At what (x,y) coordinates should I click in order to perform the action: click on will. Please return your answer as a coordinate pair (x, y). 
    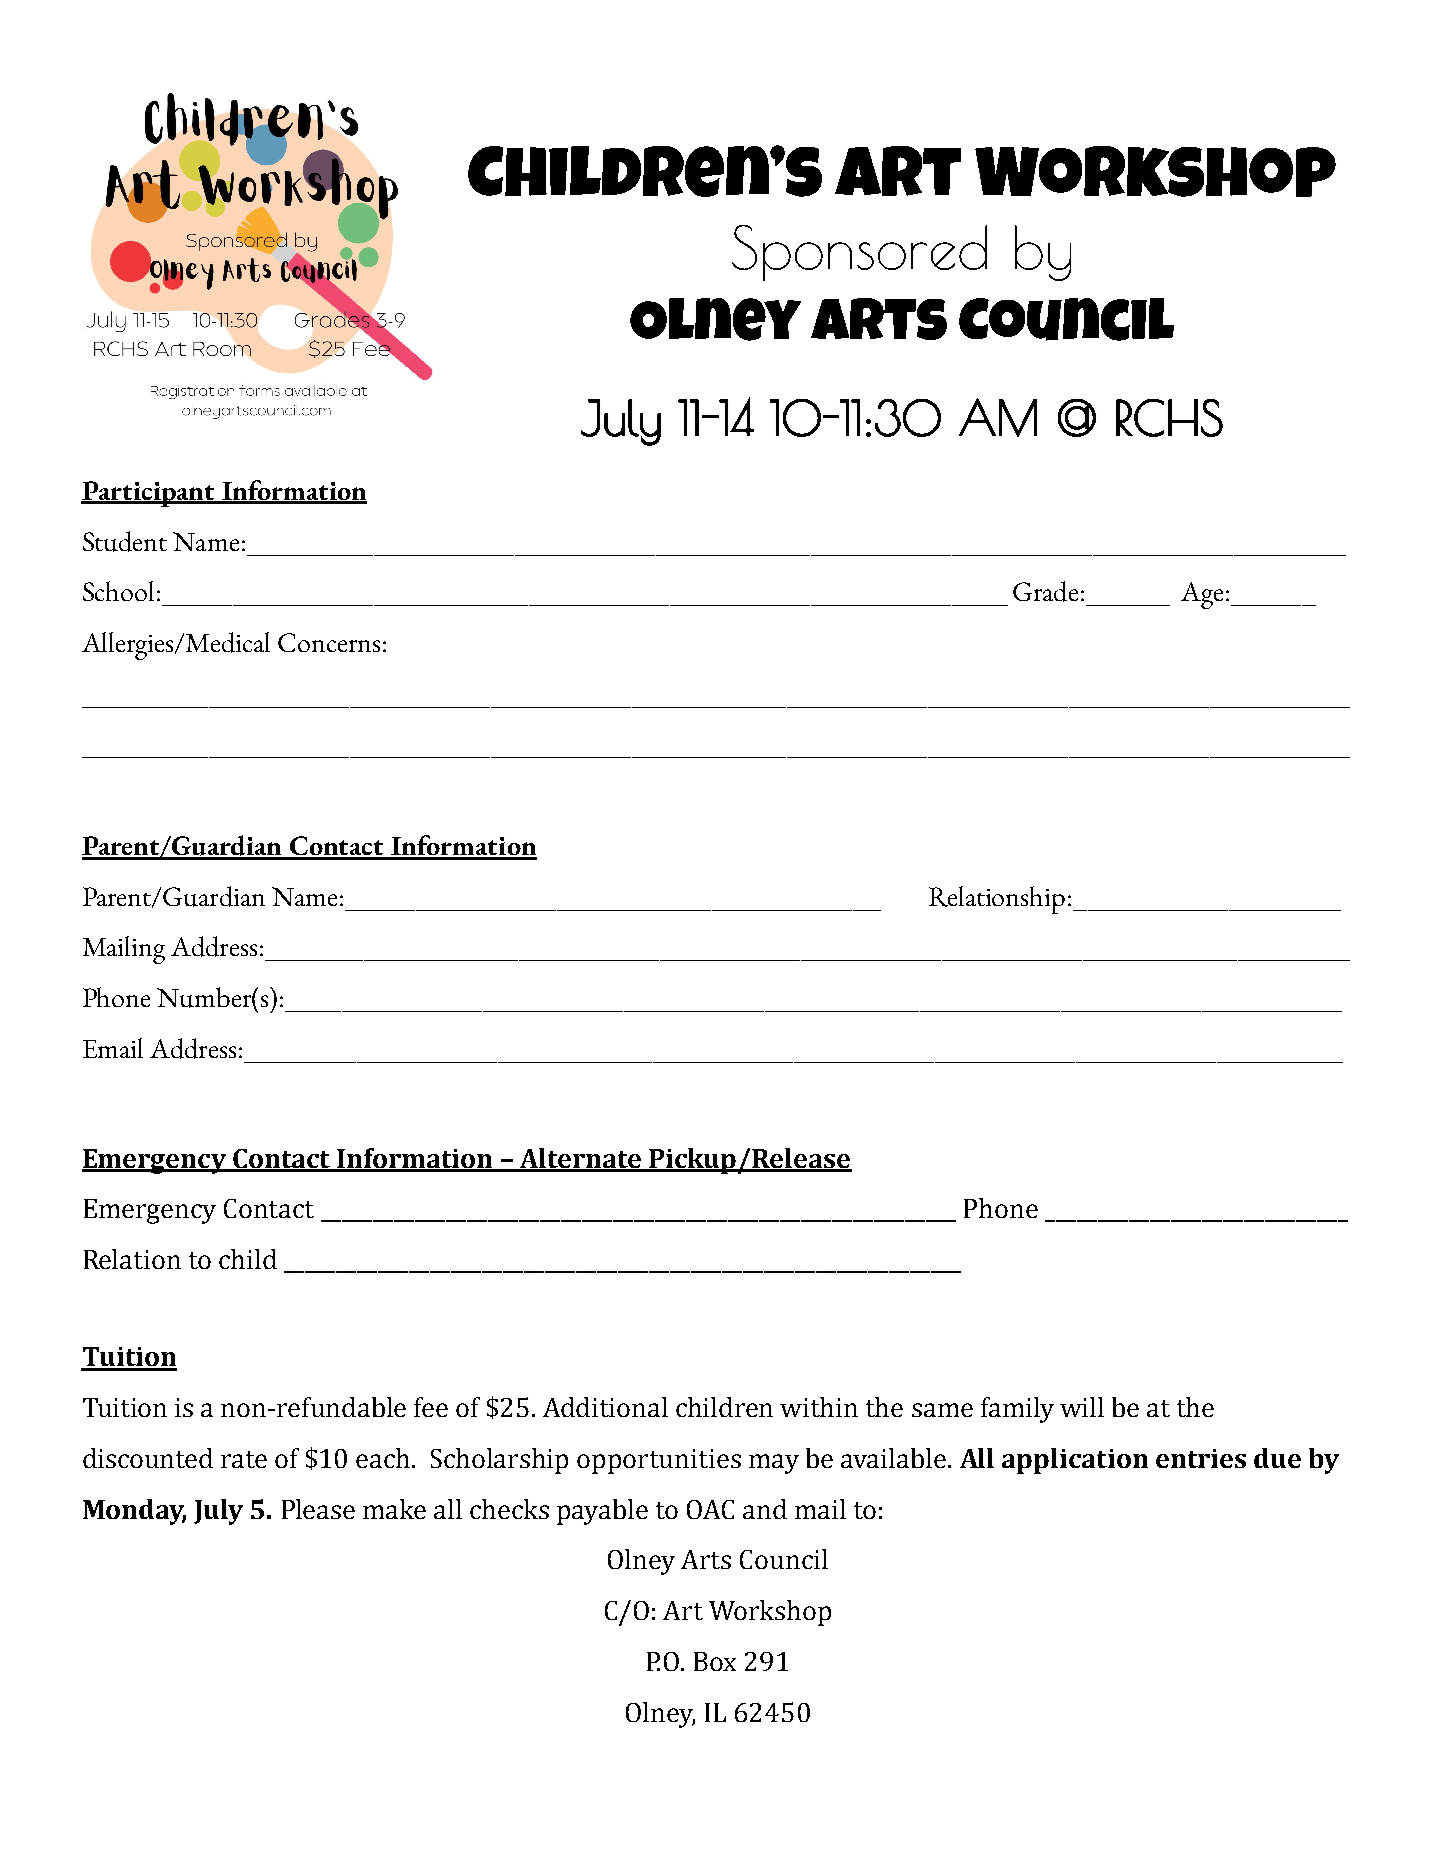
    Looking at the image, I should click on (1082, 1407).
